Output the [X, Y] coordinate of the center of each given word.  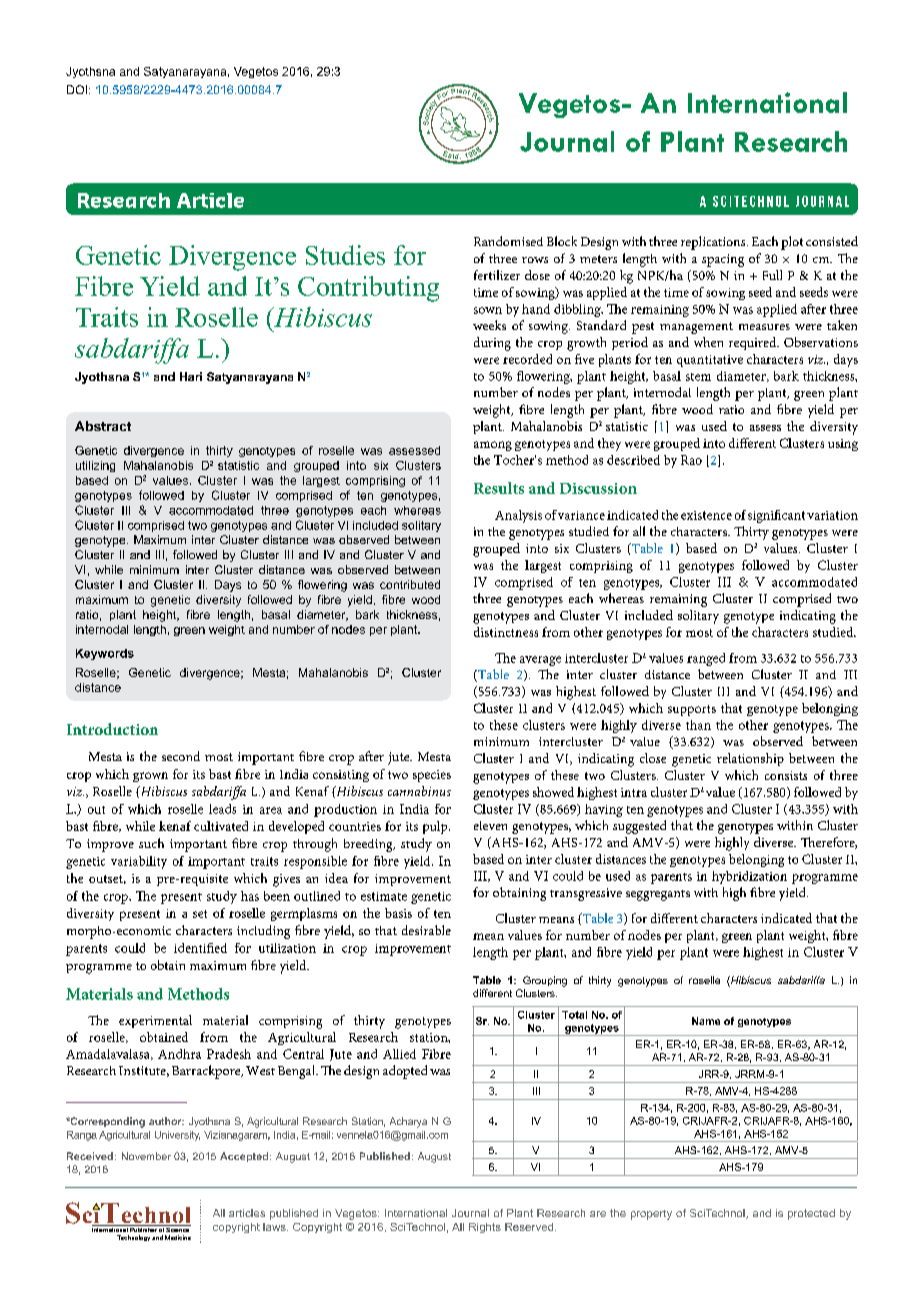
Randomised [508, 241]
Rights [485, 1228]
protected [811, 1214]
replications [714, 243]
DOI [77, 89]
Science [178, 1228]
